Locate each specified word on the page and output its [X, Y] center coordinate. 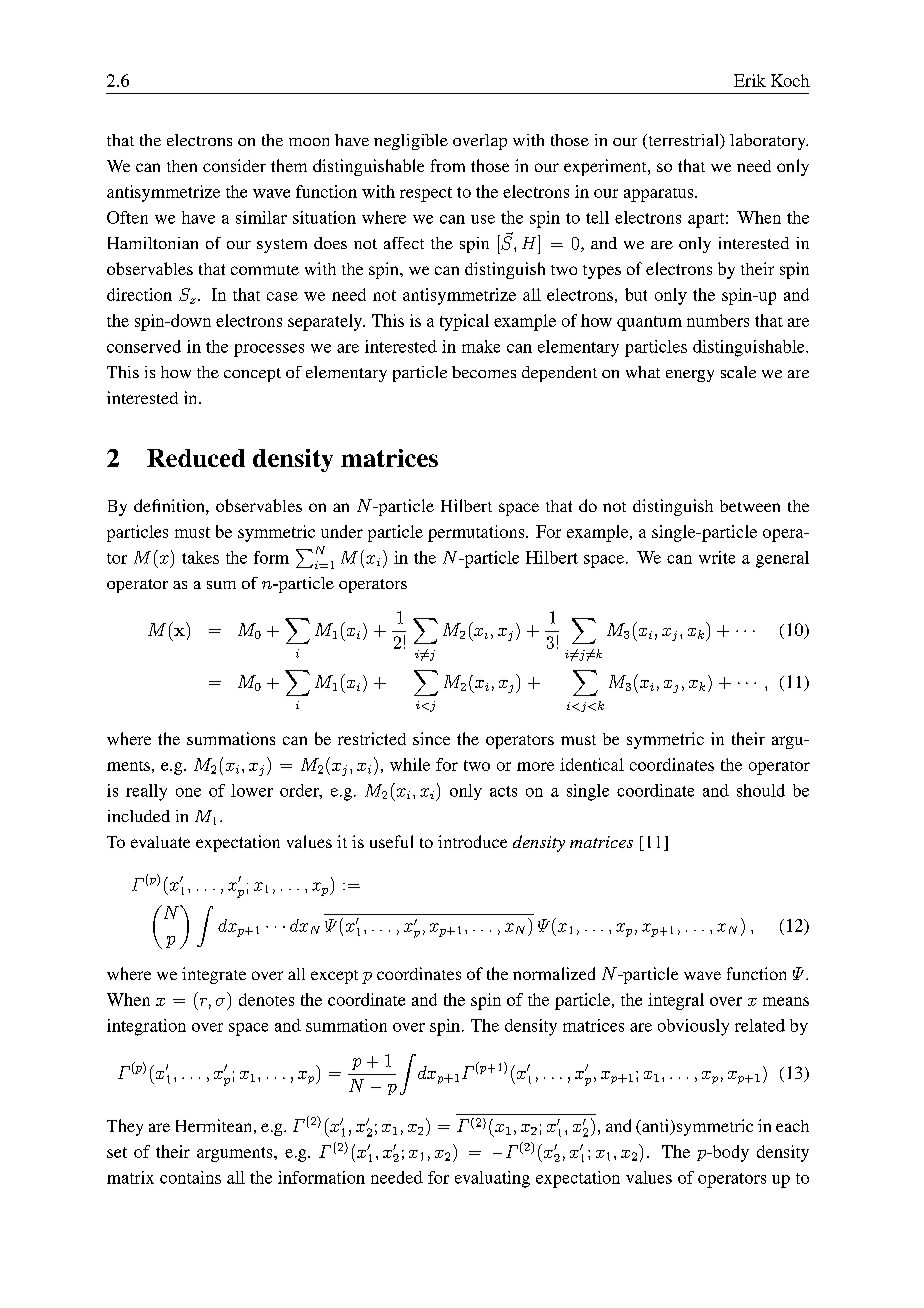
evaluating [492, 1179]
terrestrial [683, 141]
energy [690, 376]
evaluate [160, 842]
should [761, 790]
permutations [477, 533]
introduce [472, 841]
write [717, 557]
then [182, 166]
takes [200, 557]
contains [190, 1177]
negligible [411, 142]
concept [252, 375]
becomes [484, 372]
